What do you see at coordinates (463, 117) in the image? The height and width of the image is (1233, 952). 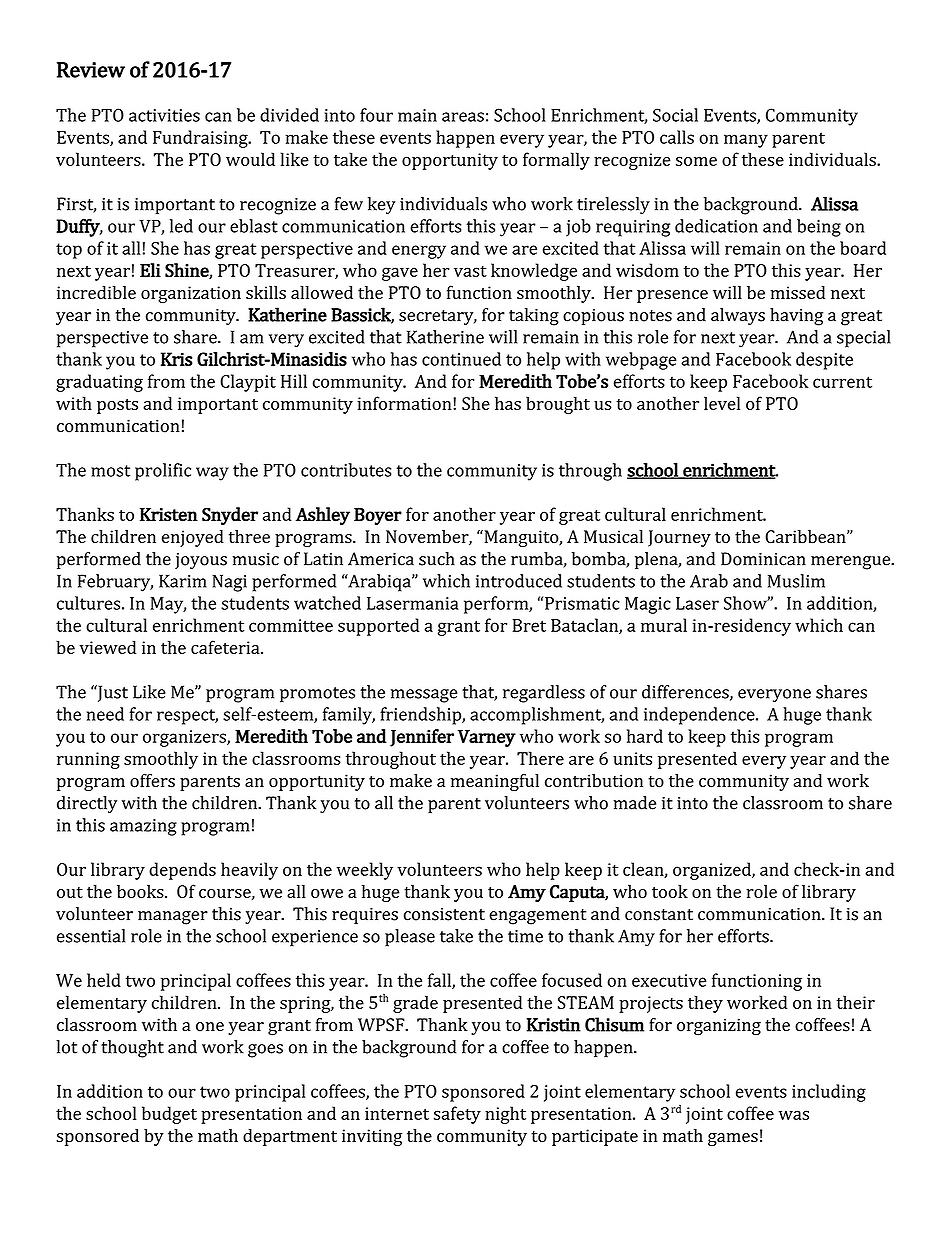 I see `areas` at bounding box center [463, 117].
